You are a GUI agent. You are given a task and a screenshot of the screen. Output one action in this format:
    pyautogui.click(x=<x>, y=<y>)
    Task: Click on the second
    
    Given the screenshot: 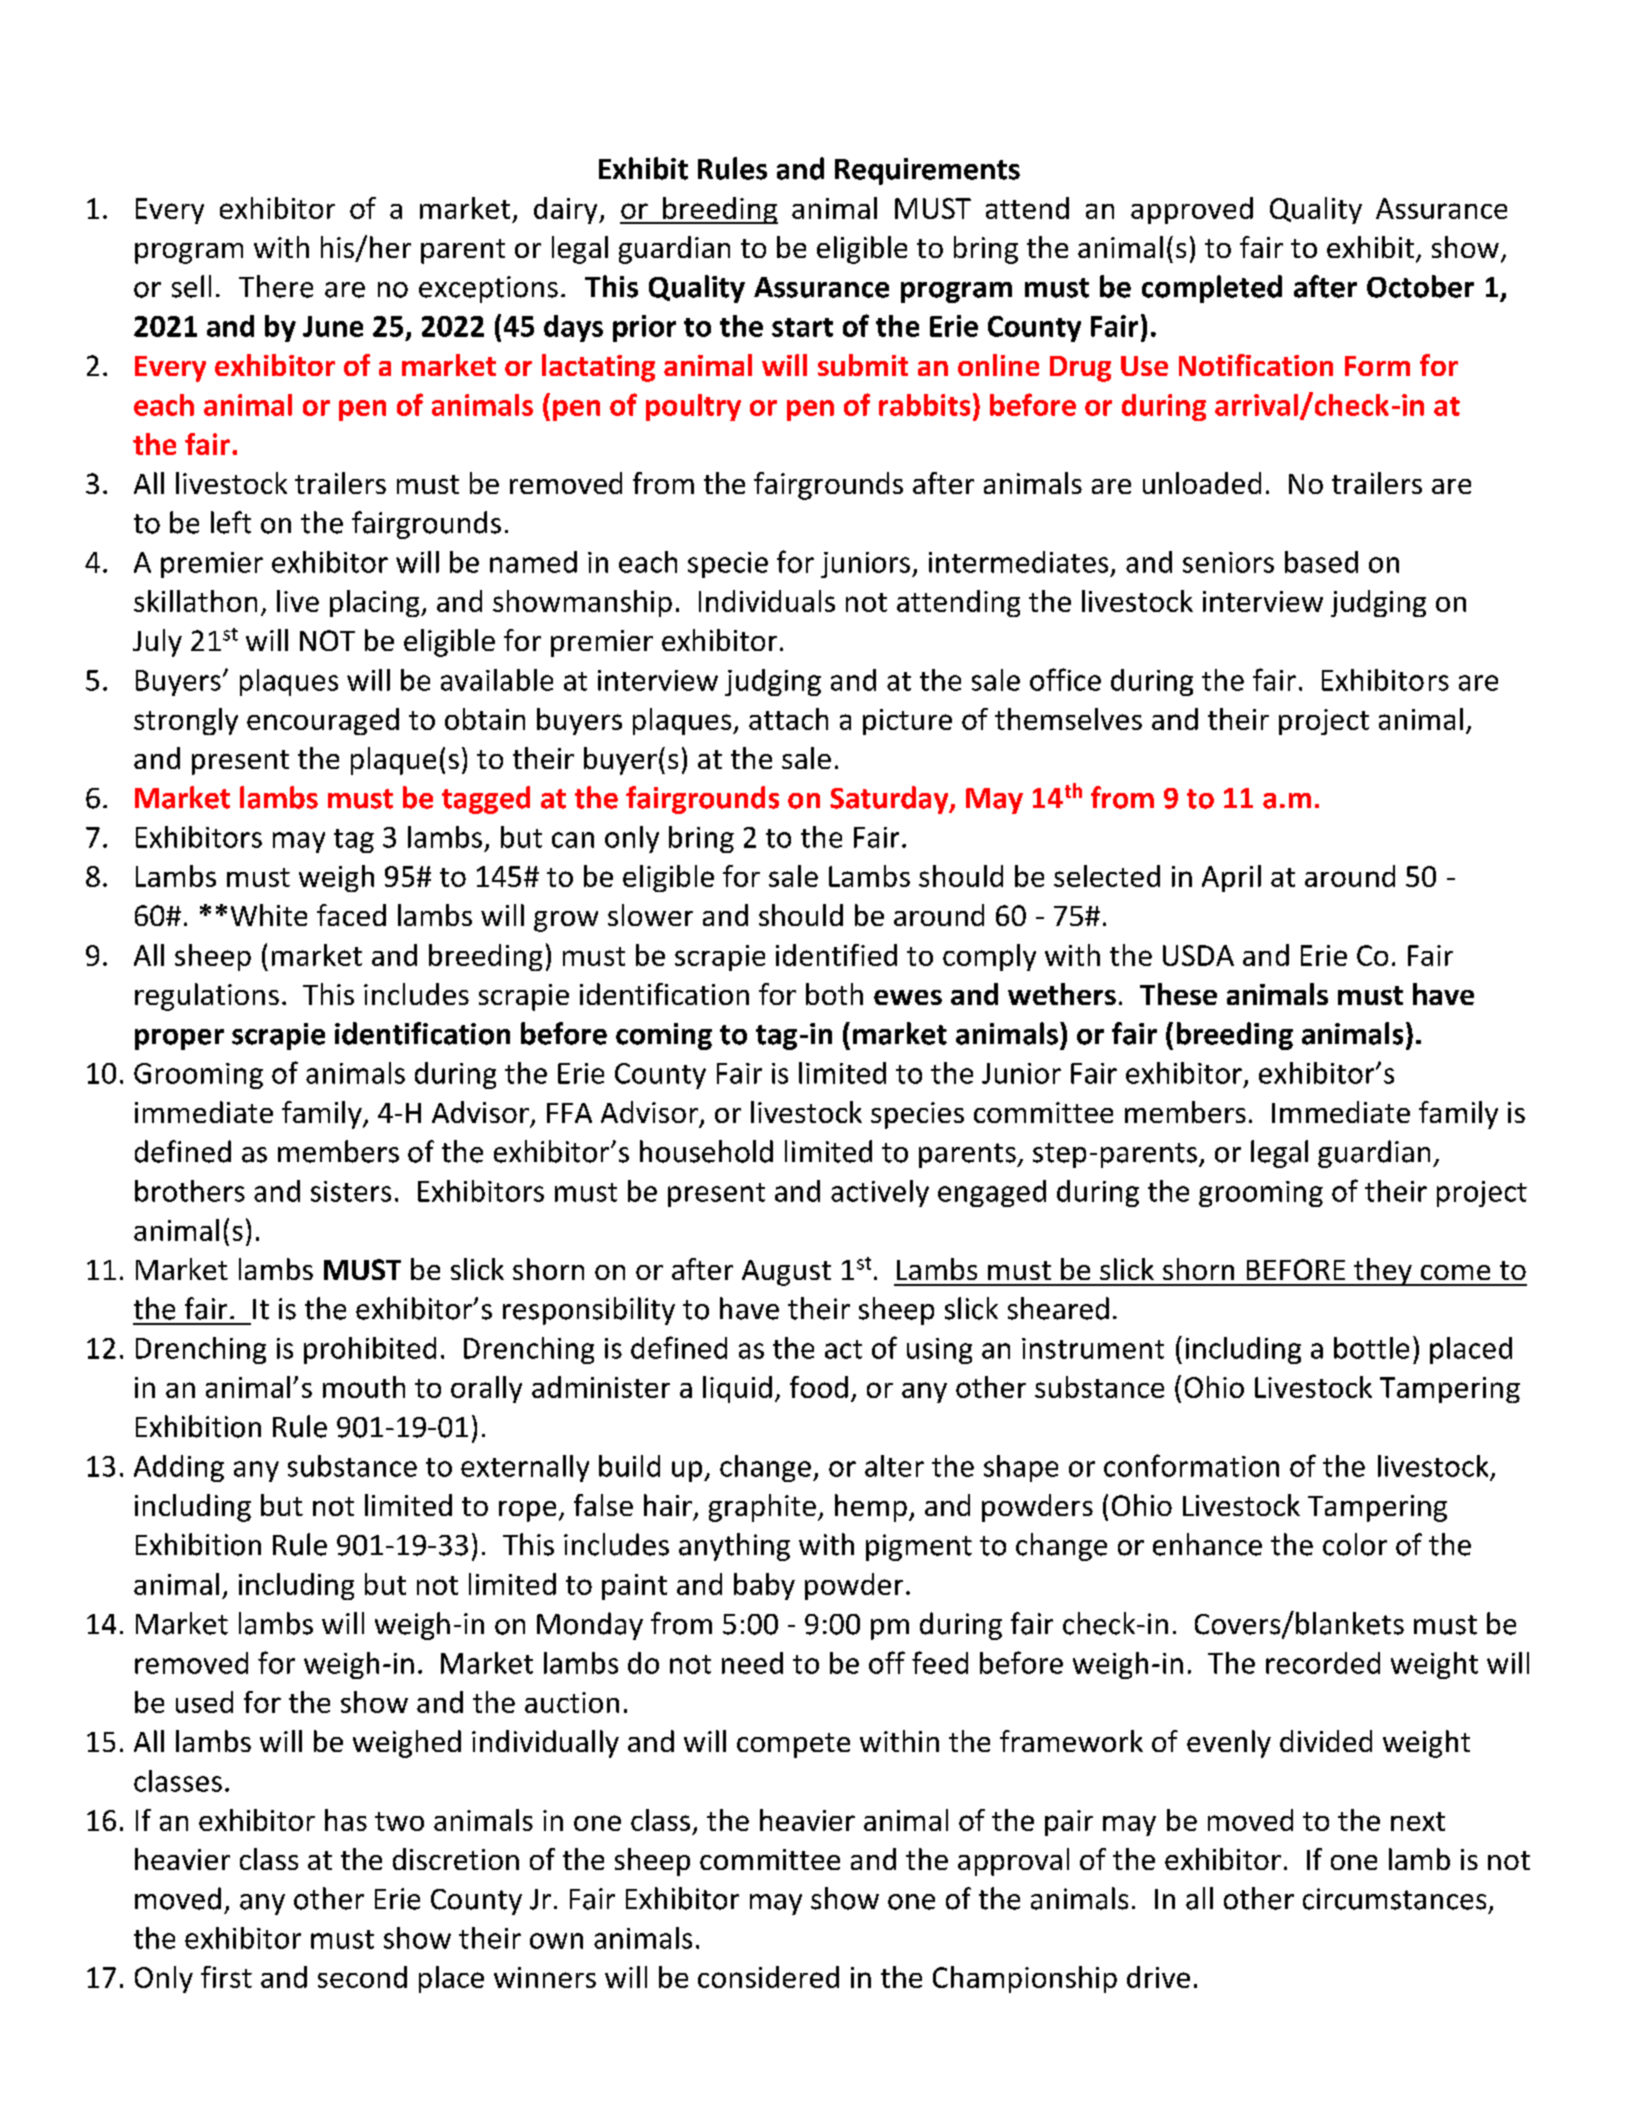 What is the action you would take?
    pyautogui.click(x=362, y=1977)
